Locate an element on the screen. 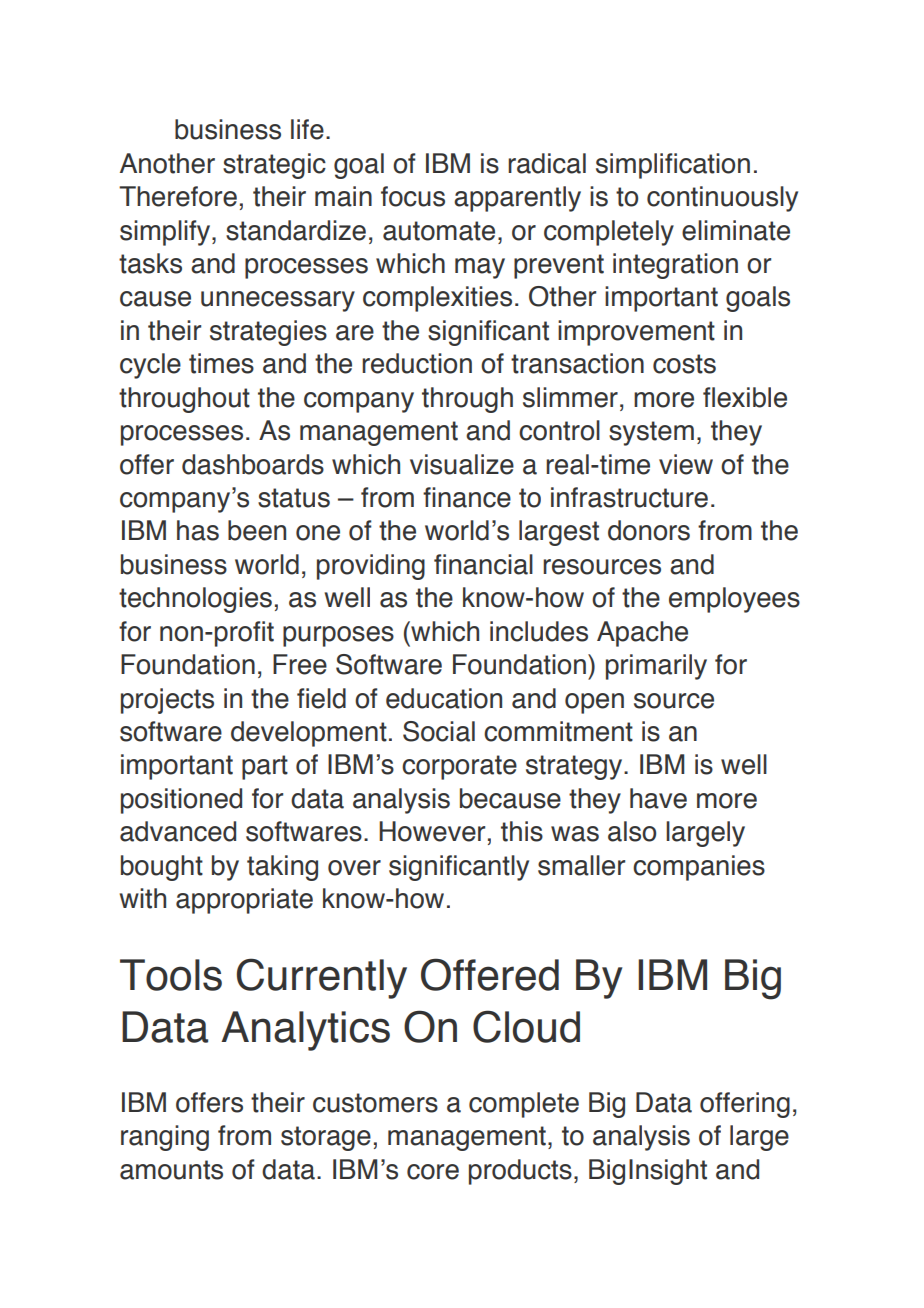  donors is located at coordinates (649, 530).
